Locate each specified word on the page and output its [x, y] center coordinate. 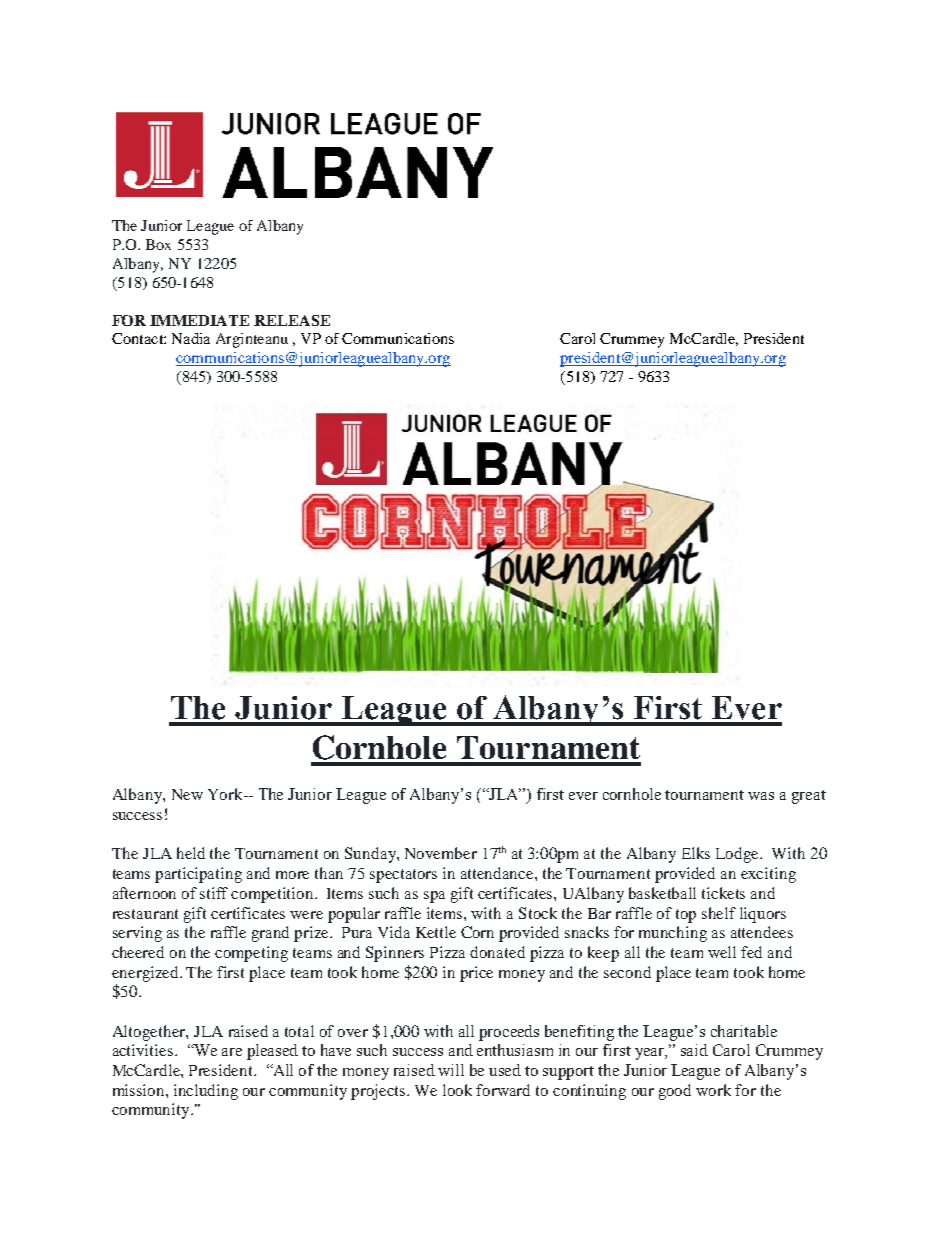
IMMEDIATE [199, 320]
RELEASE [292, 320]
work [713, 1090]
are [232, 1052]
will [451, 1070]
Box [158, 244]
